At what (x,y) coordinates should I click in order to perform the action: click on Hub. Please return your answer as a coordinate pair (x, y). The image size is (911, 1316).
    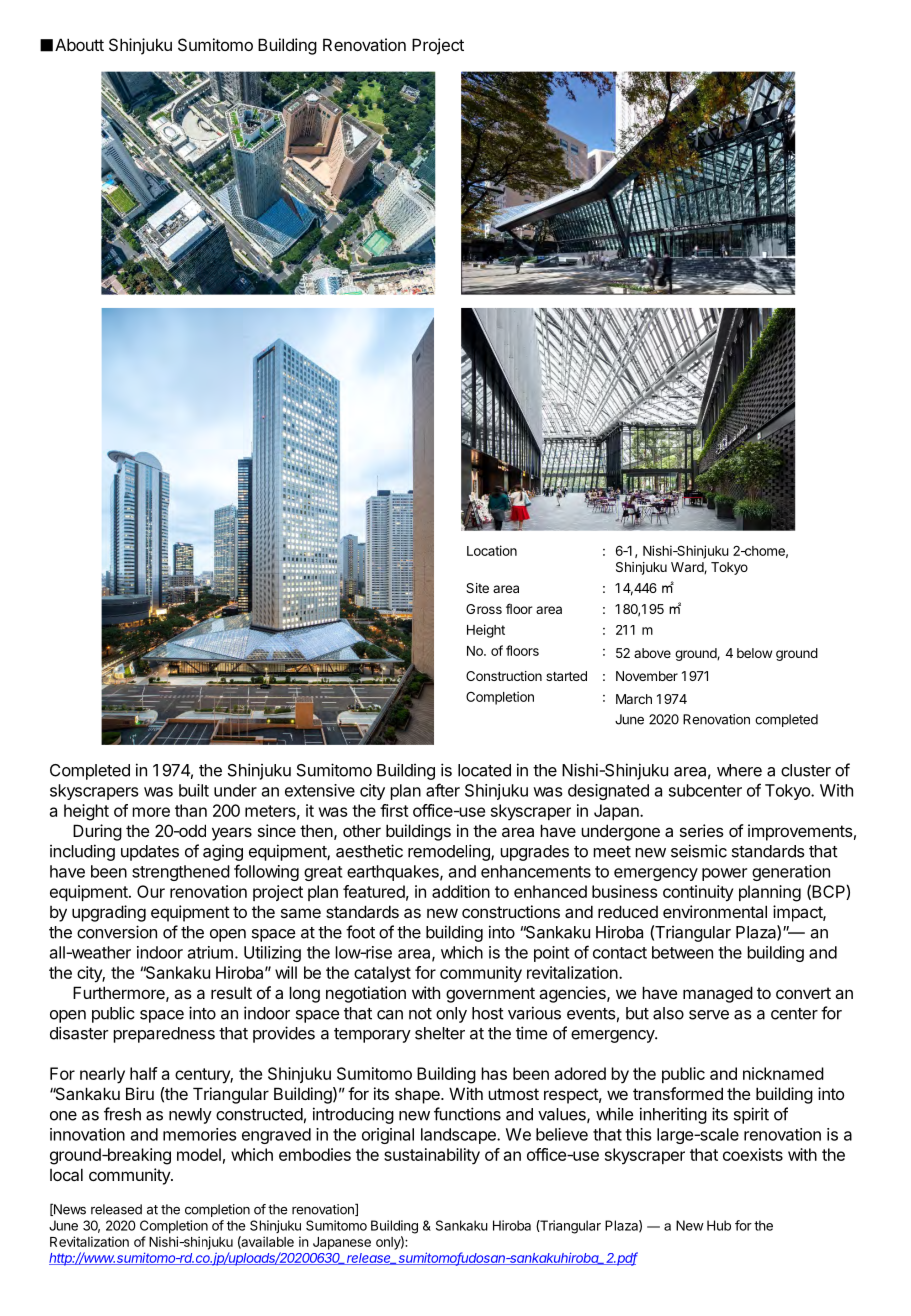
    Looking at the image, I should click on (719, 1225).
